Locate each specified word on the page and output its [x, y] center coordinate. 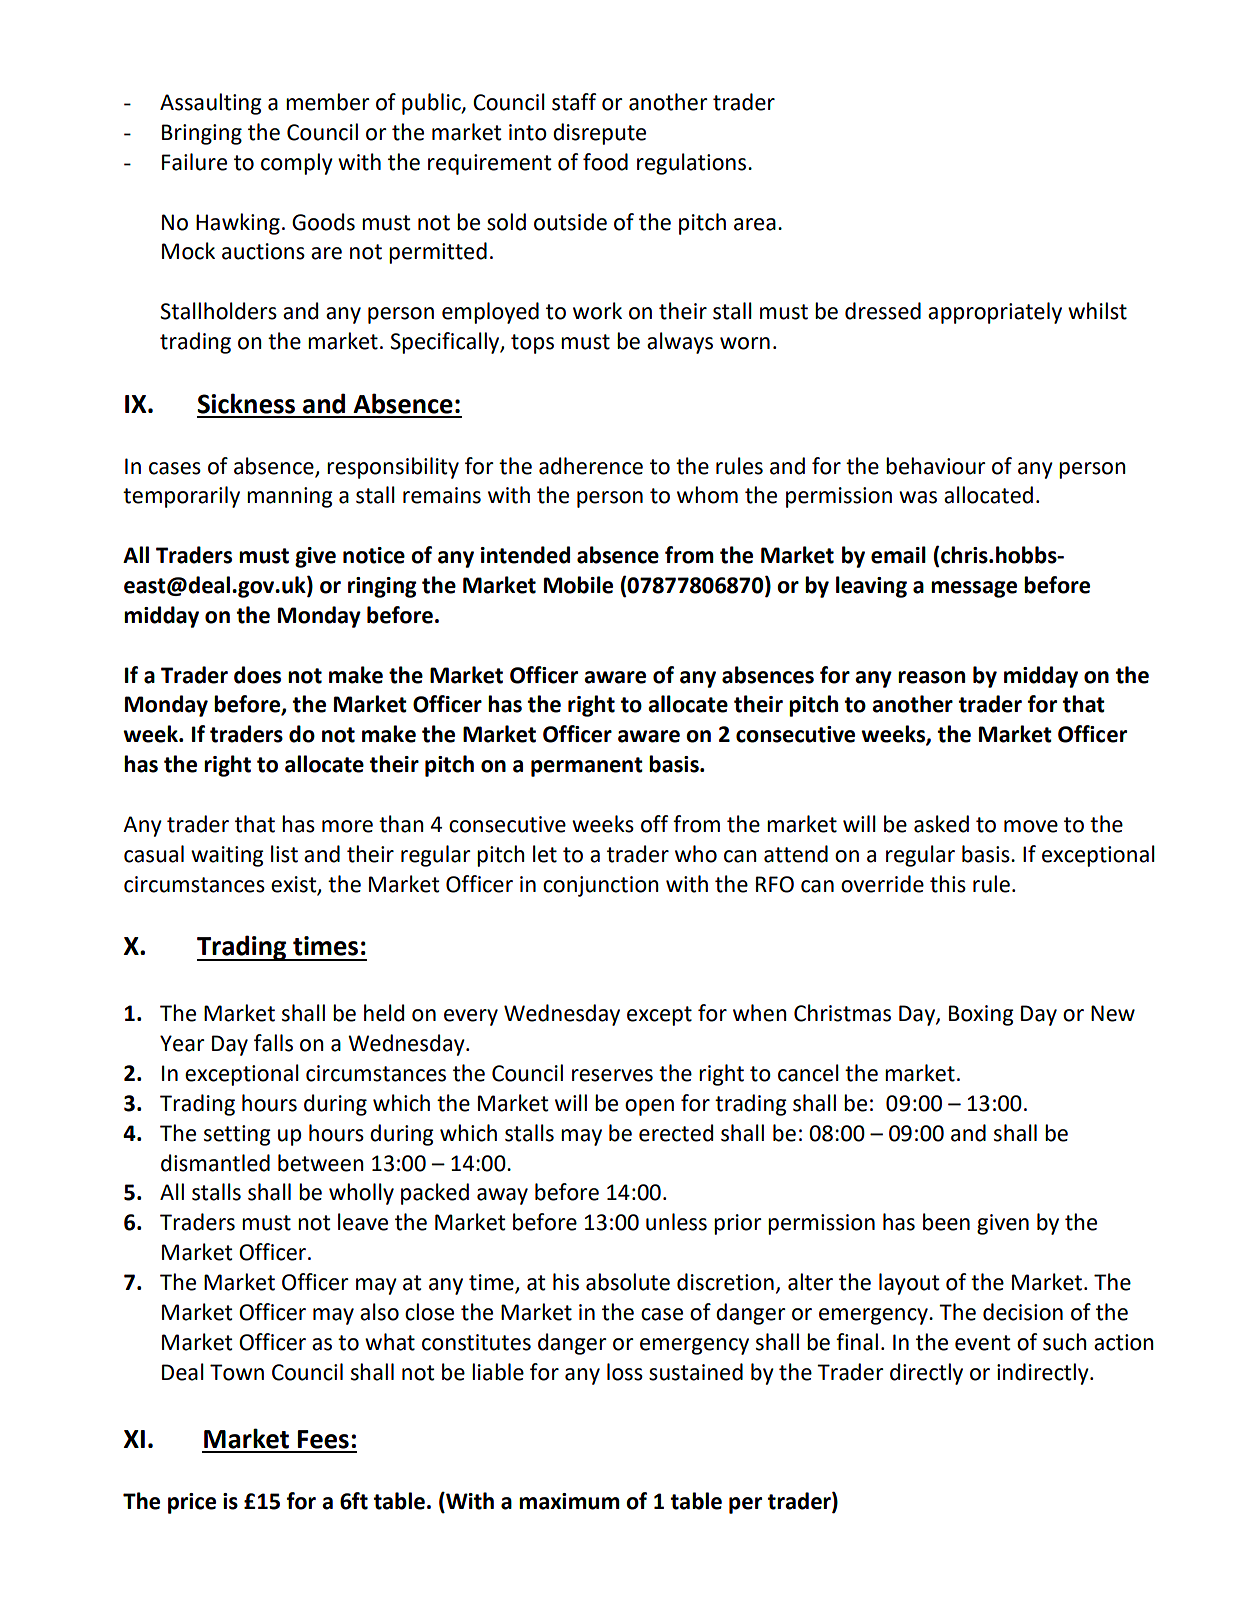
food [605, 162]
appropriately [995, 313]
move [1031, 826]
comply [297, 164]
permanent [587, 767]
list [284, 854]
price [192, 1503]
